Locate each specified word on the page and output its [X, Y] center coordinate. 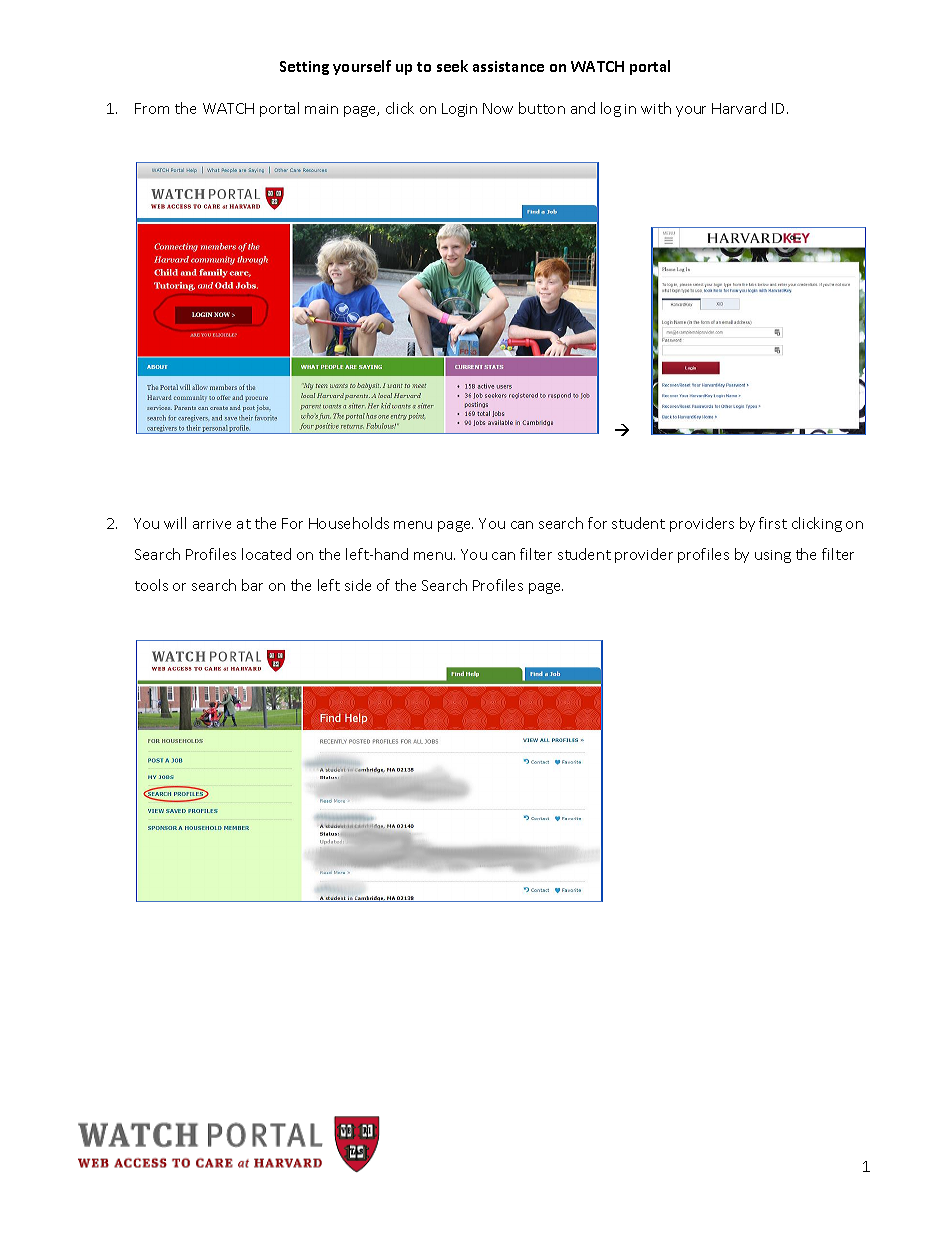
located [266, 554]
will [175, 523]
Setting [304, 68]
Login [459, 110]
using [773, 556]
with [656, 108]
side [358, 585]
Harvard [739, 108]
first [773, 523]
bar [252, 585]
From [152, 108]
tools [151, 585]
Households [349, 523]
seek [452, 66]
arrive [212, 524]
